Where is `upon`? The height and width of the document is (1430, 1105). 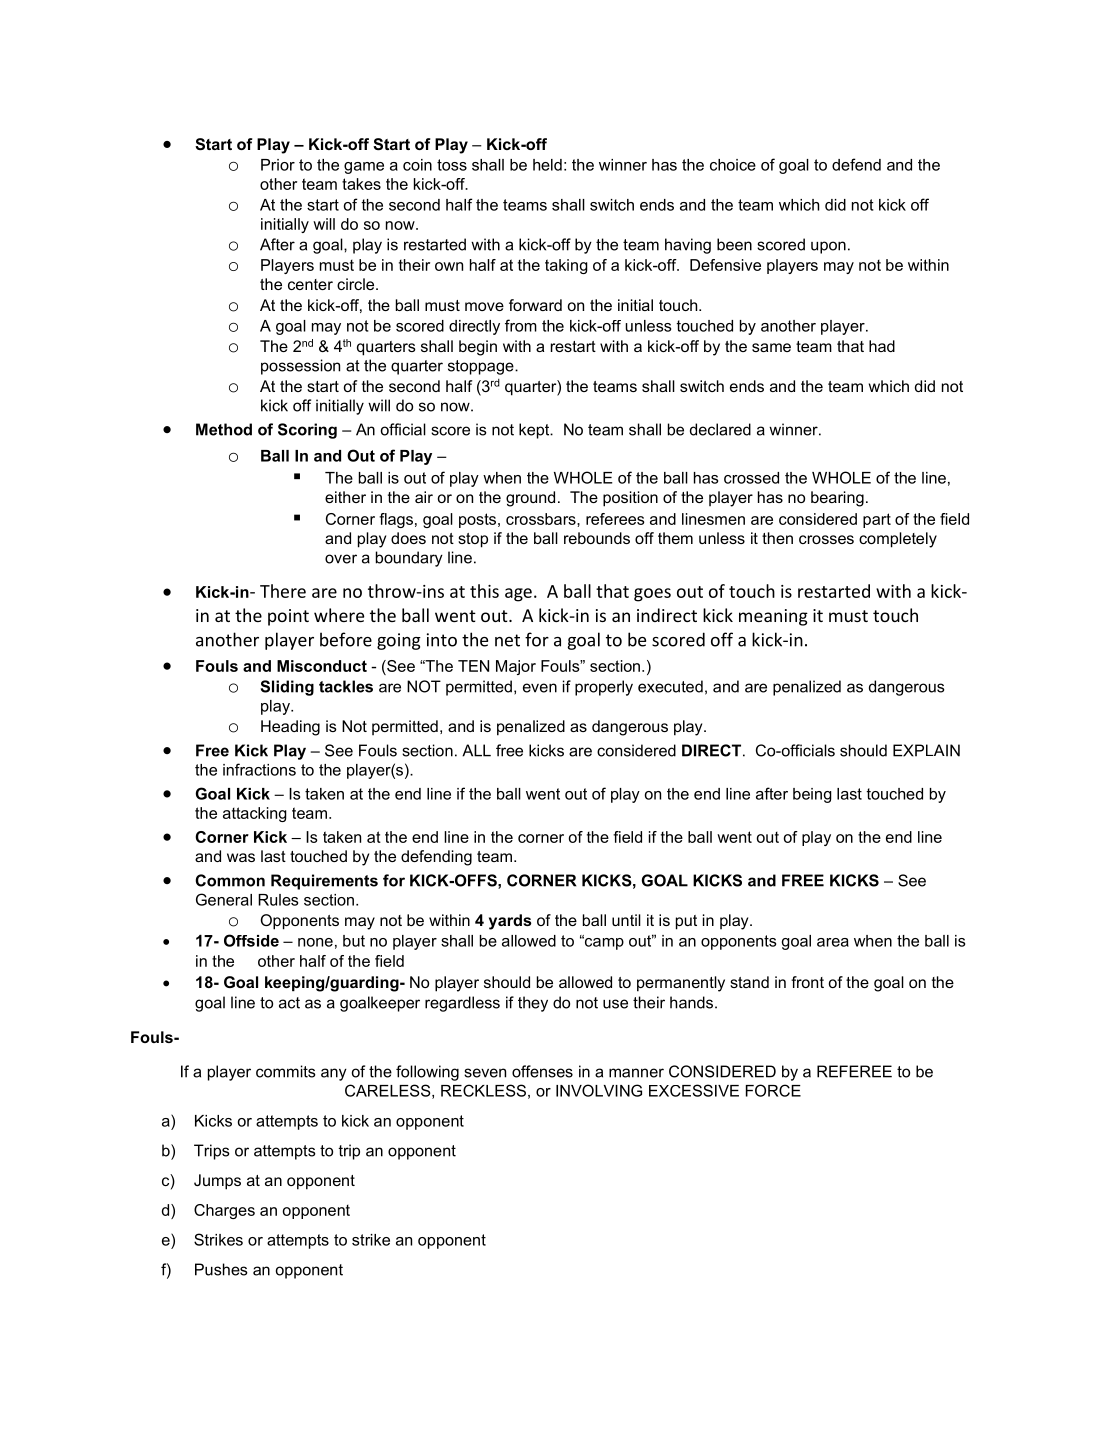
upon is located at coordinates (828, 247).
